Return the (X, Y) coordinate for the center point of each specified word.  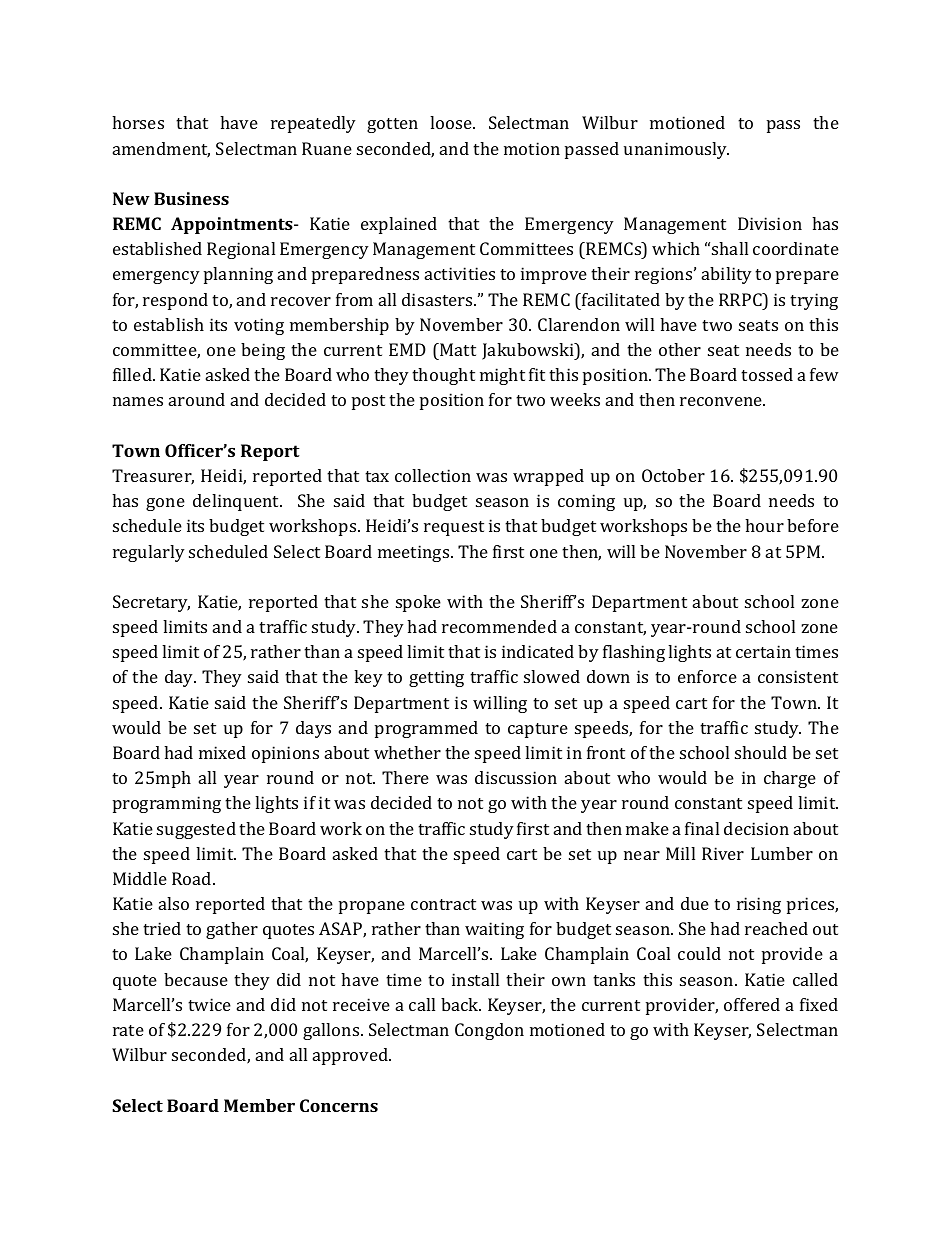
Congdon (489, 1031)
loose (452, 122)
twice (209, 1004)
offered (752, 1004)
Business (191, 198)
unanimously (676, 150)
